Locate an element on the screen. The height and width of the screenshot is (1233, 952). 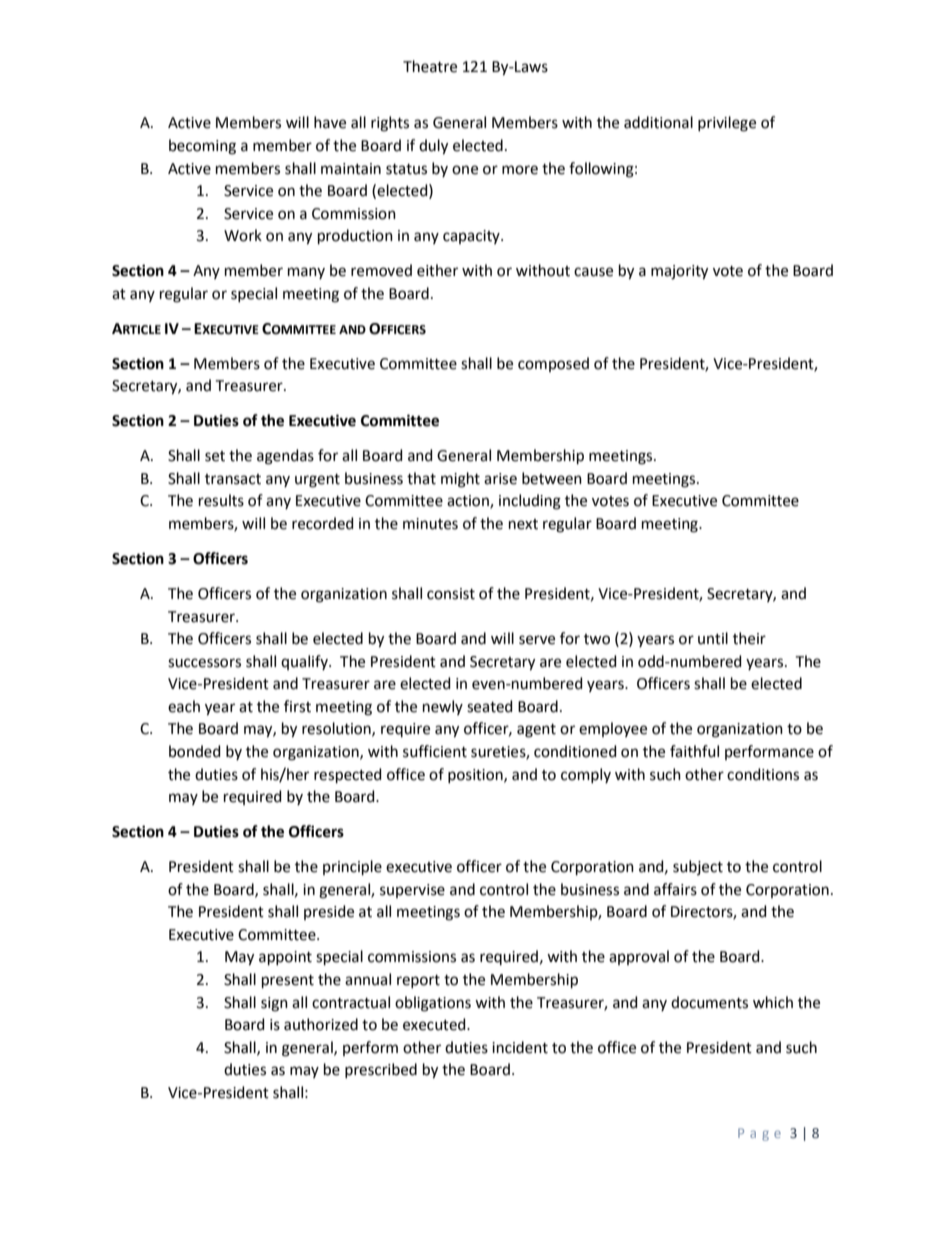
incident is located at coordinates (520, 1047).
